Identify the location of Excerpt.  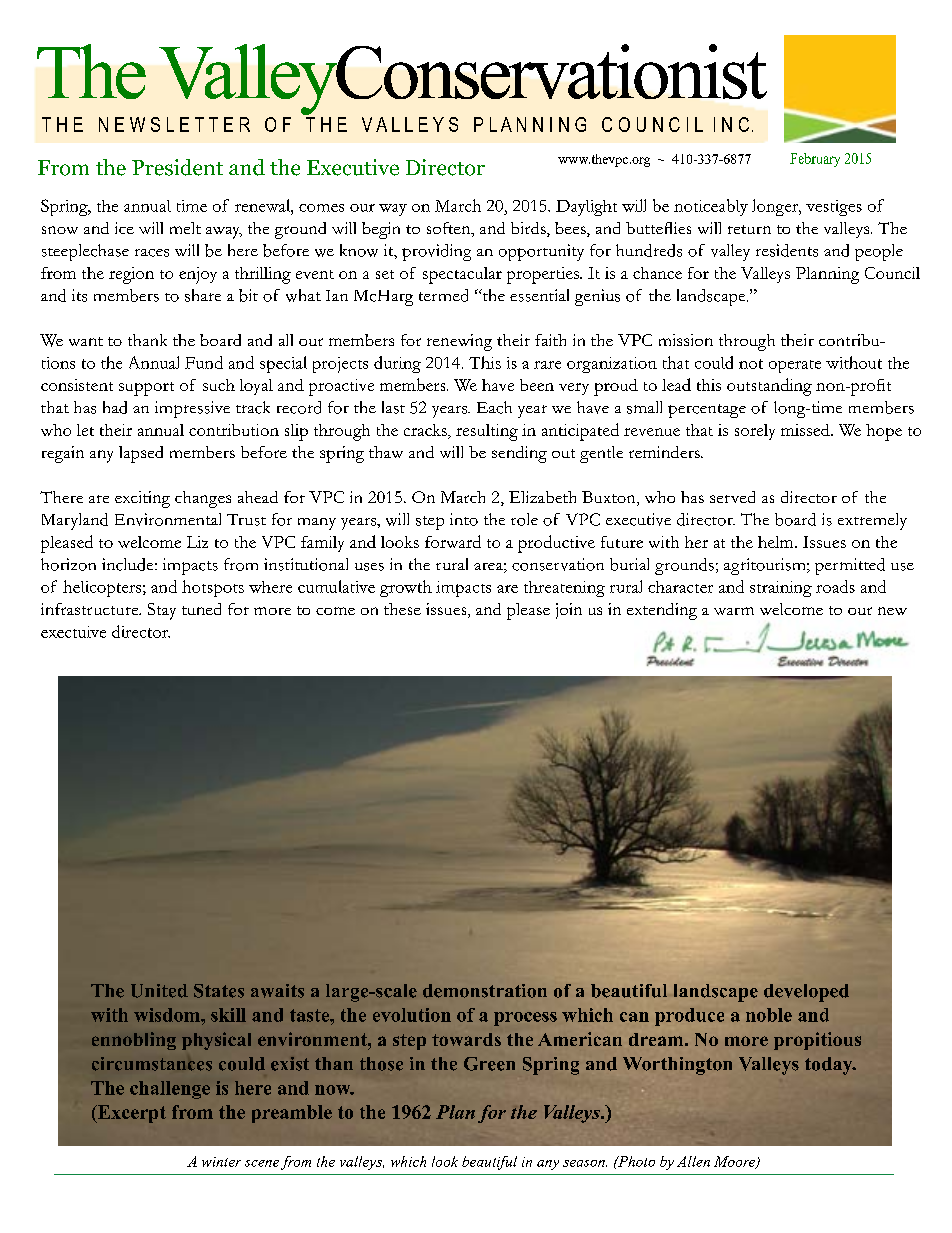
(131, 1114).
